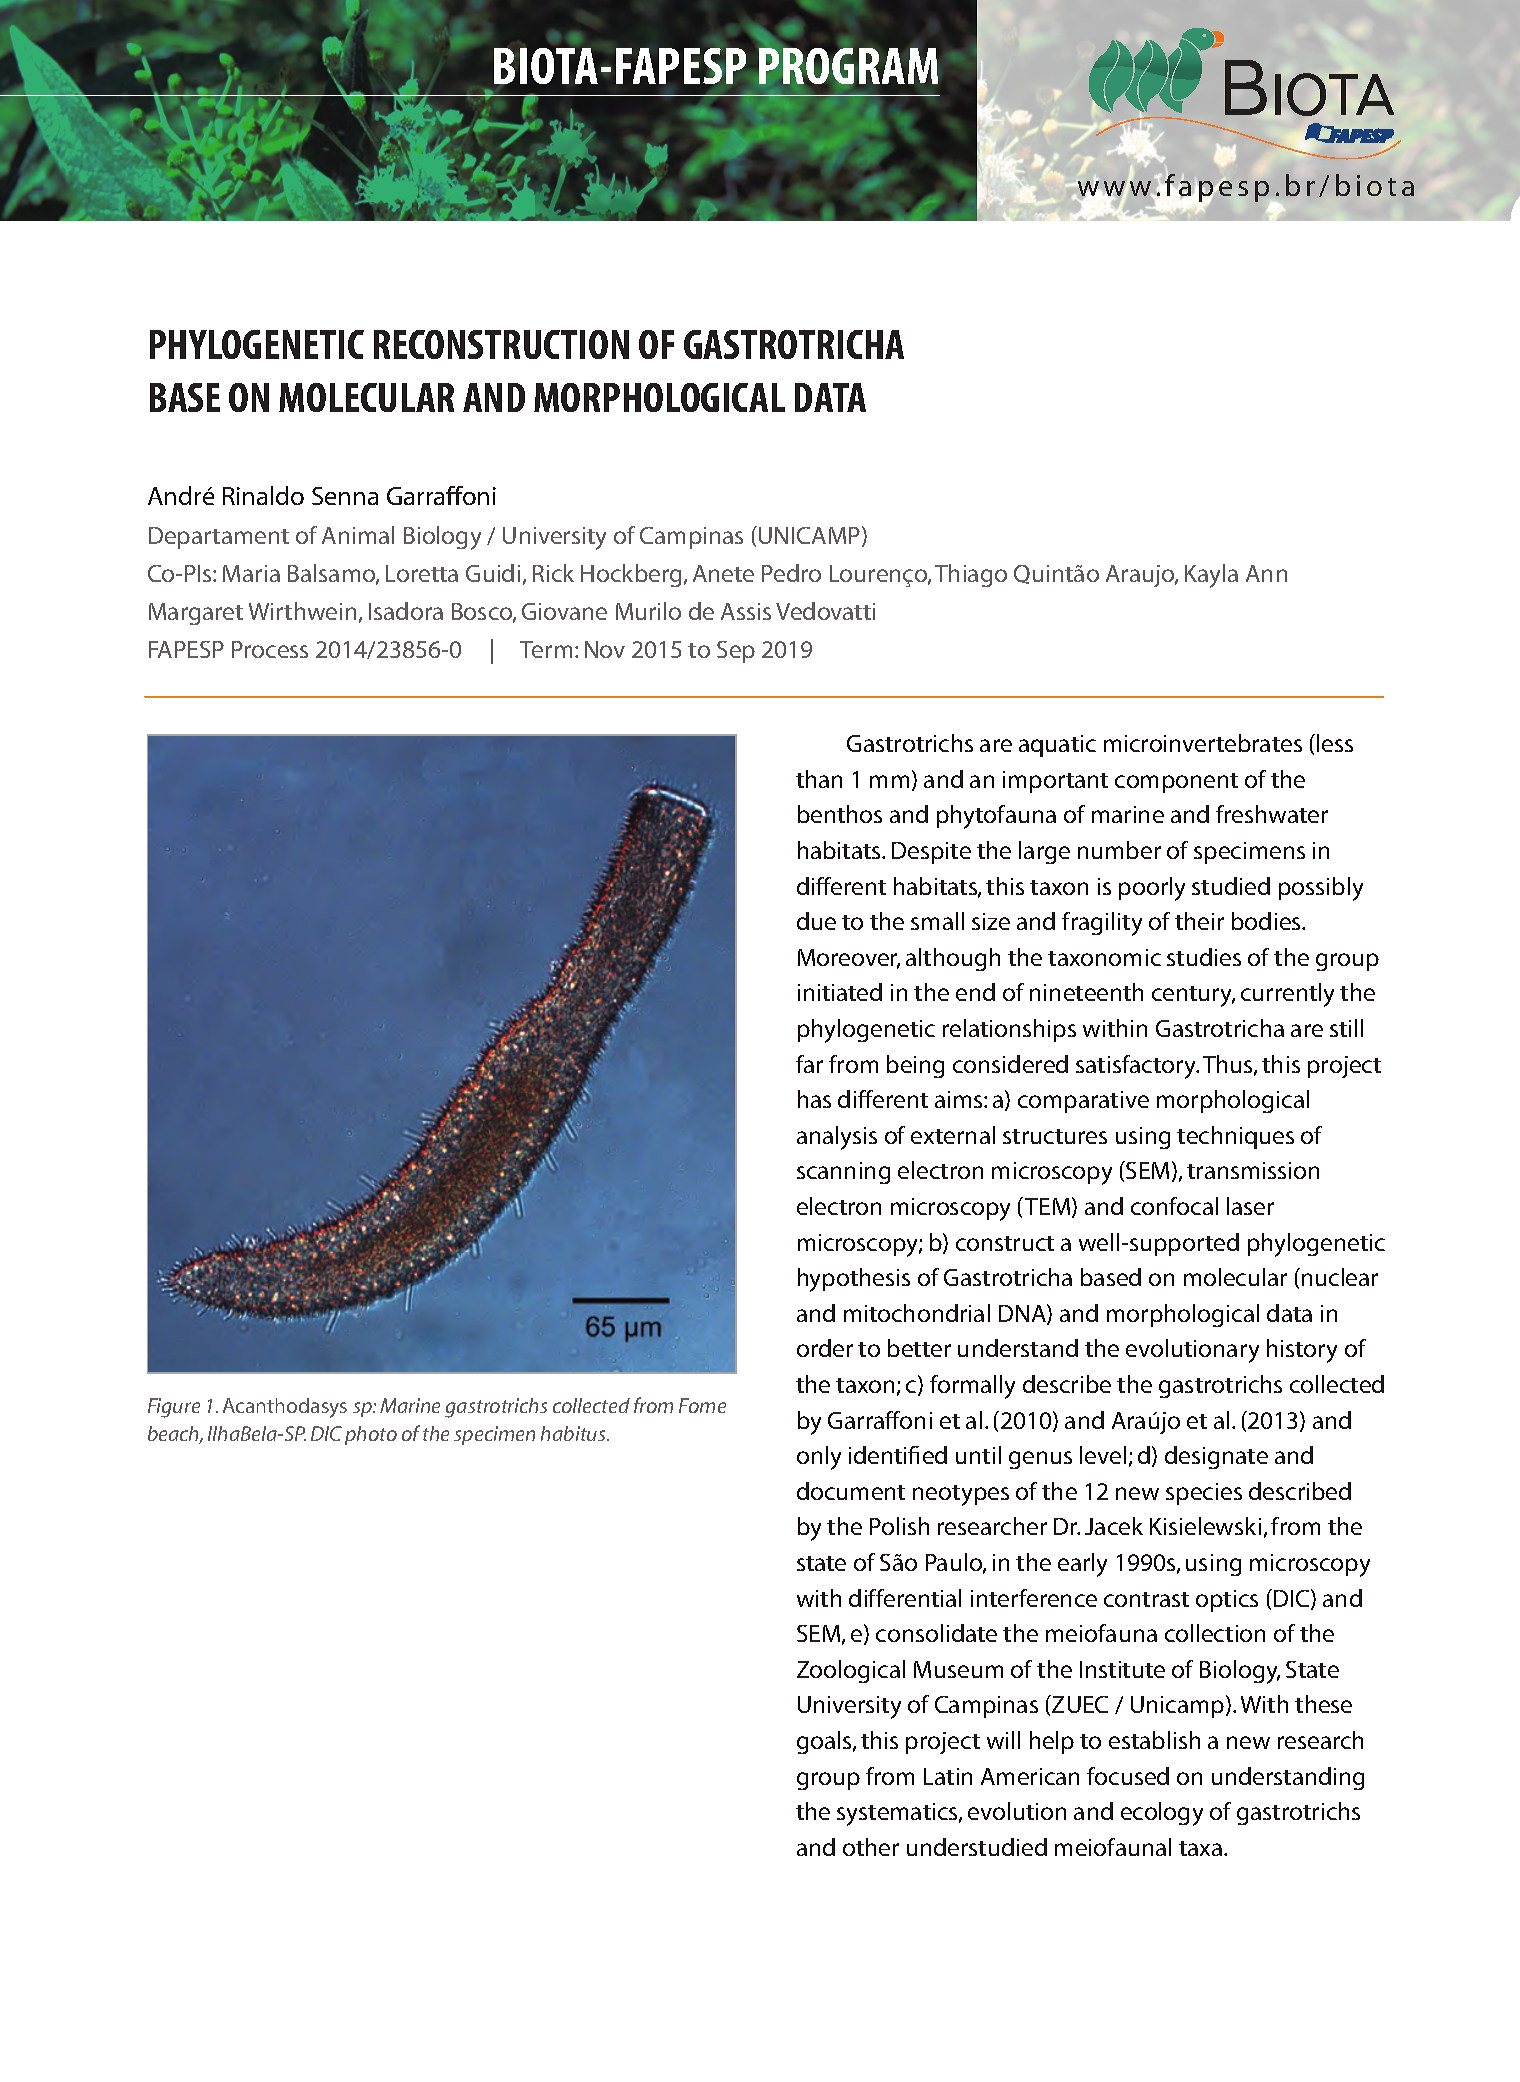 This image has width=1520, height=2082. Describe the element at coordinates (848, 66) in the image. I see `PROGRAM` at that location.
